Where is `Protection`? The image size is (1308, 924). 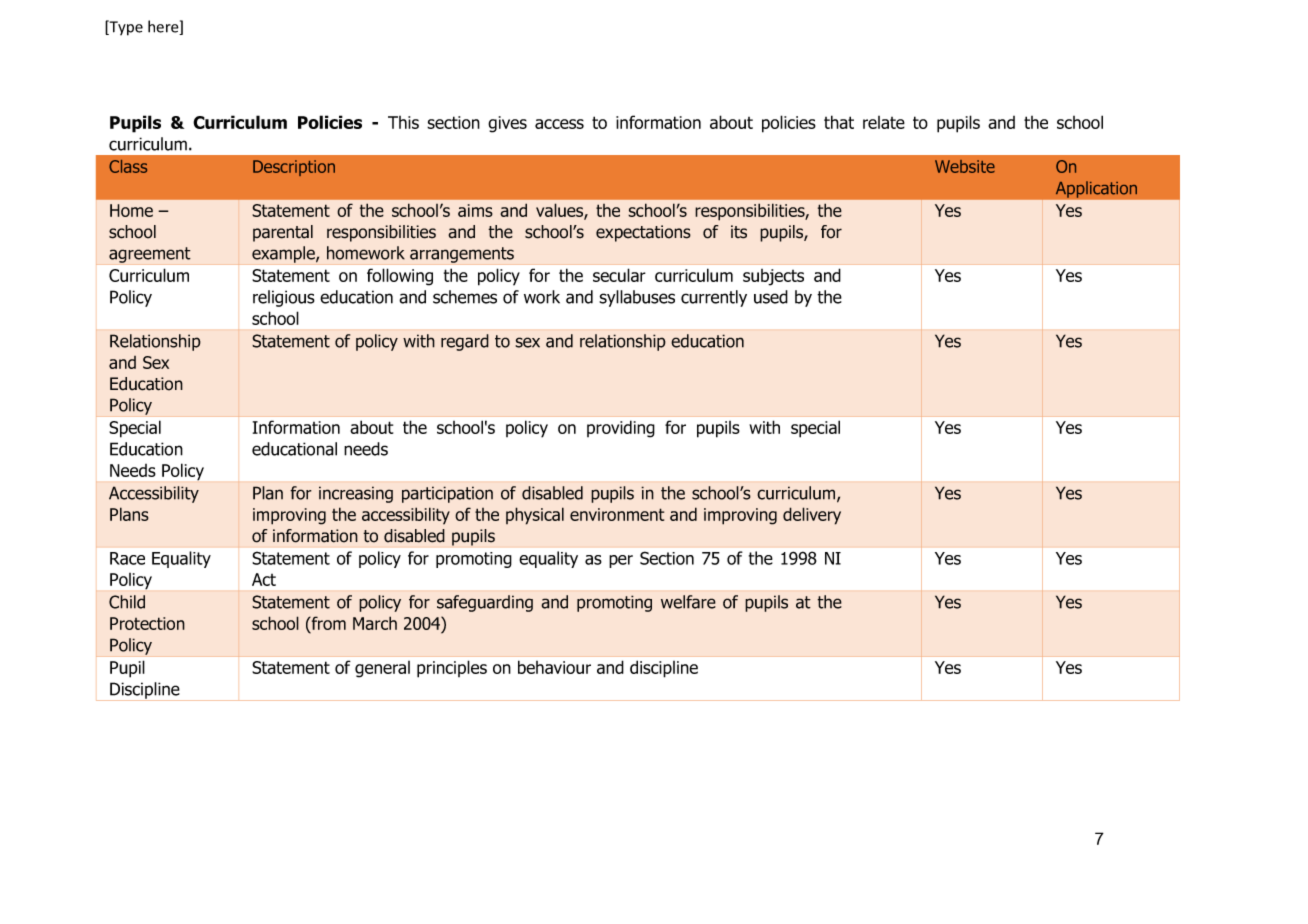 Protection is located at coordinates (147, 623).
